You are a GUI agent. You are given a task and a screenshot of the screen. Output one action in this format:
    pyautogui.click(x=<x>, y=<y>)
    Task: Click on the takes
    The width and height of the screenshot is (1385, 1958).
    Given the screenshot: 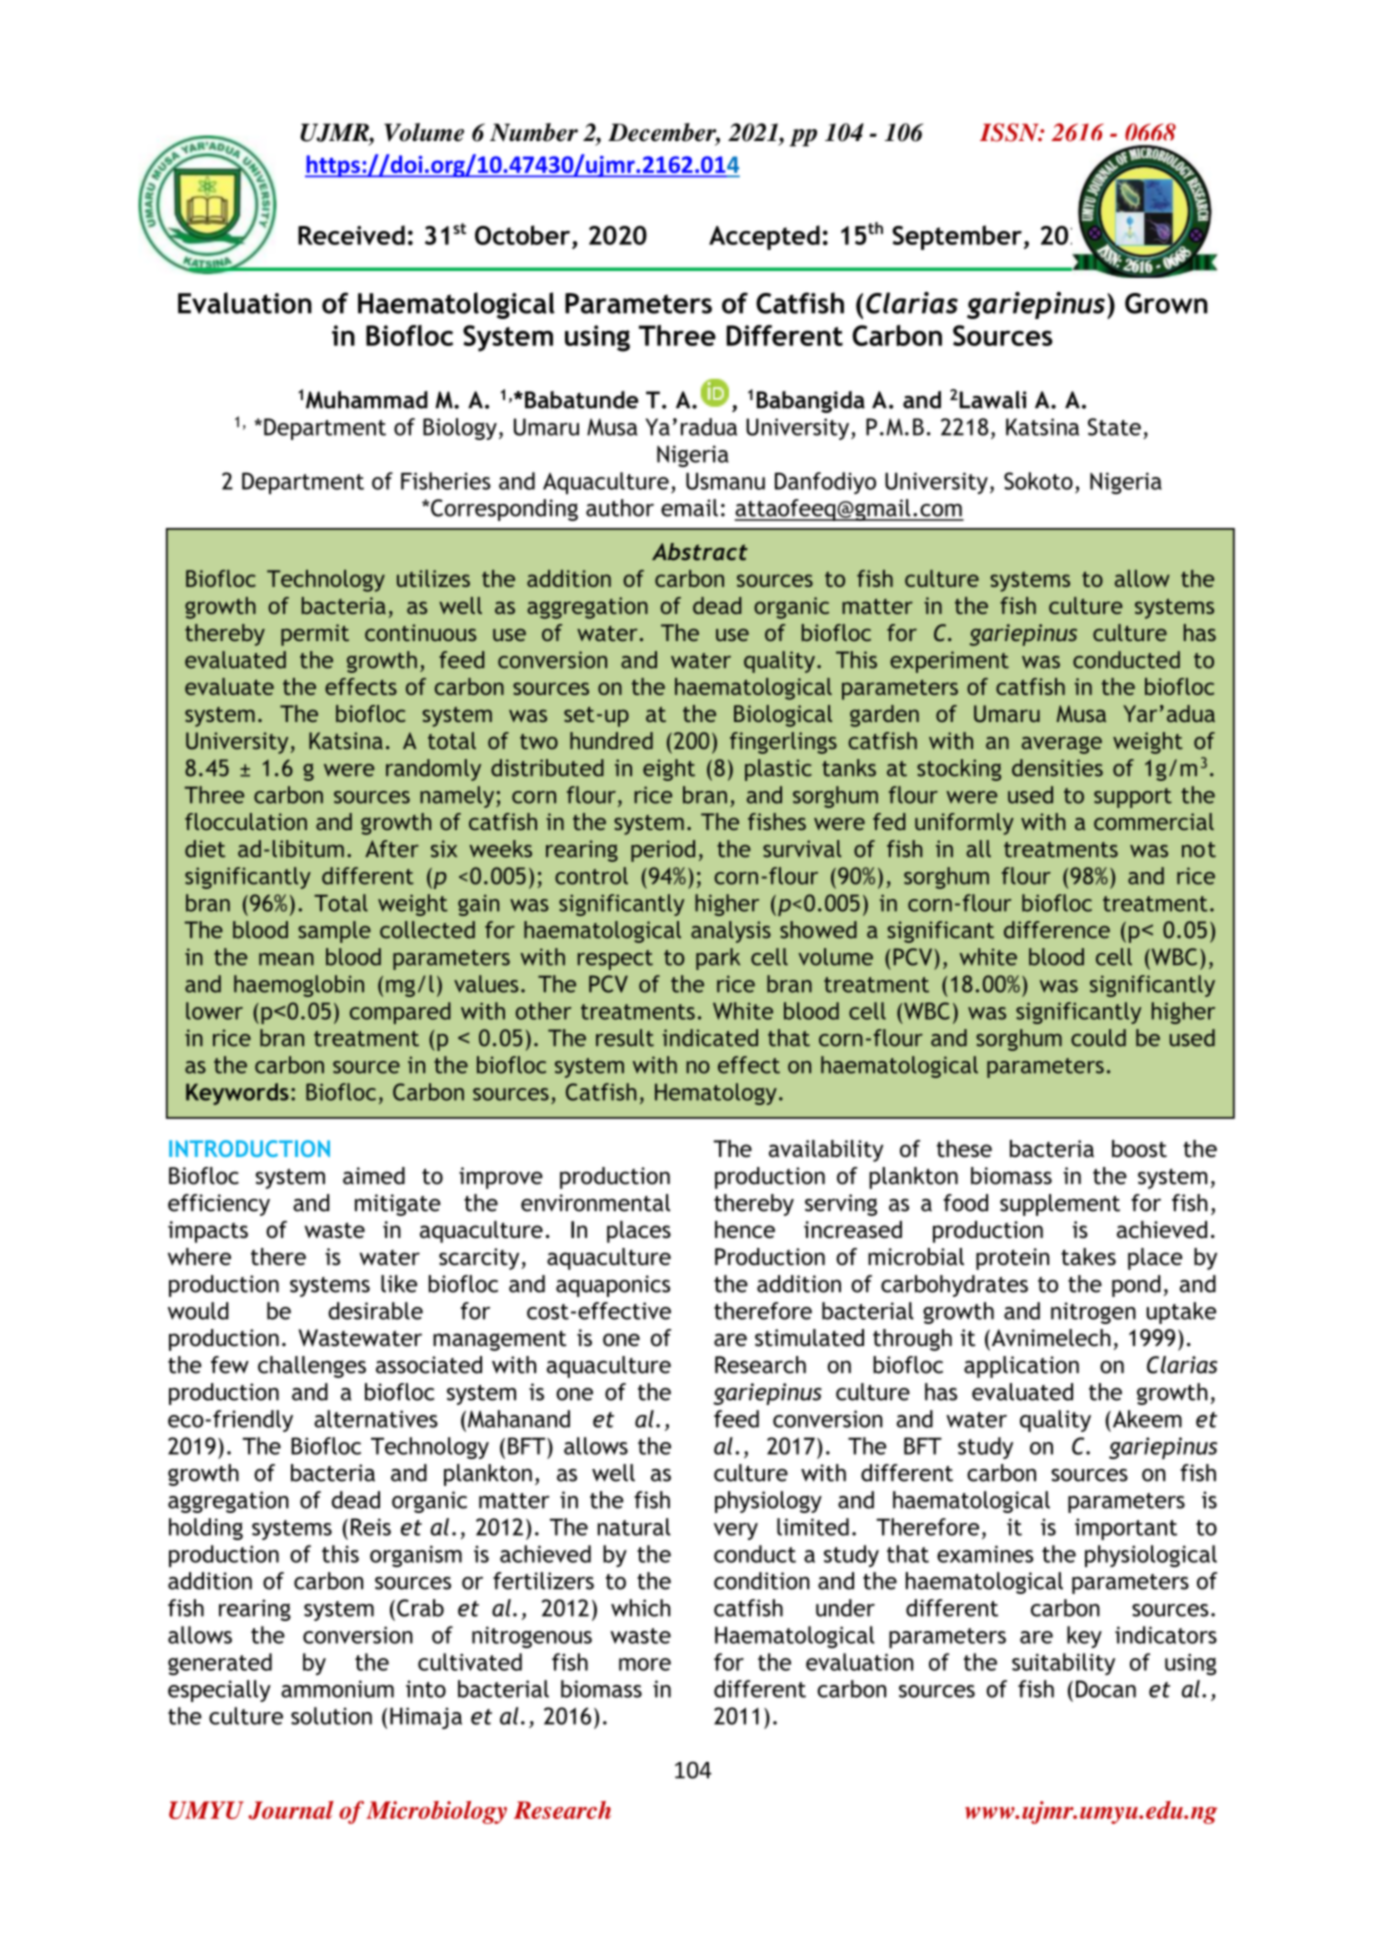 What is the action you would take?
    pyautogui.click(x=1088, y=1257)
